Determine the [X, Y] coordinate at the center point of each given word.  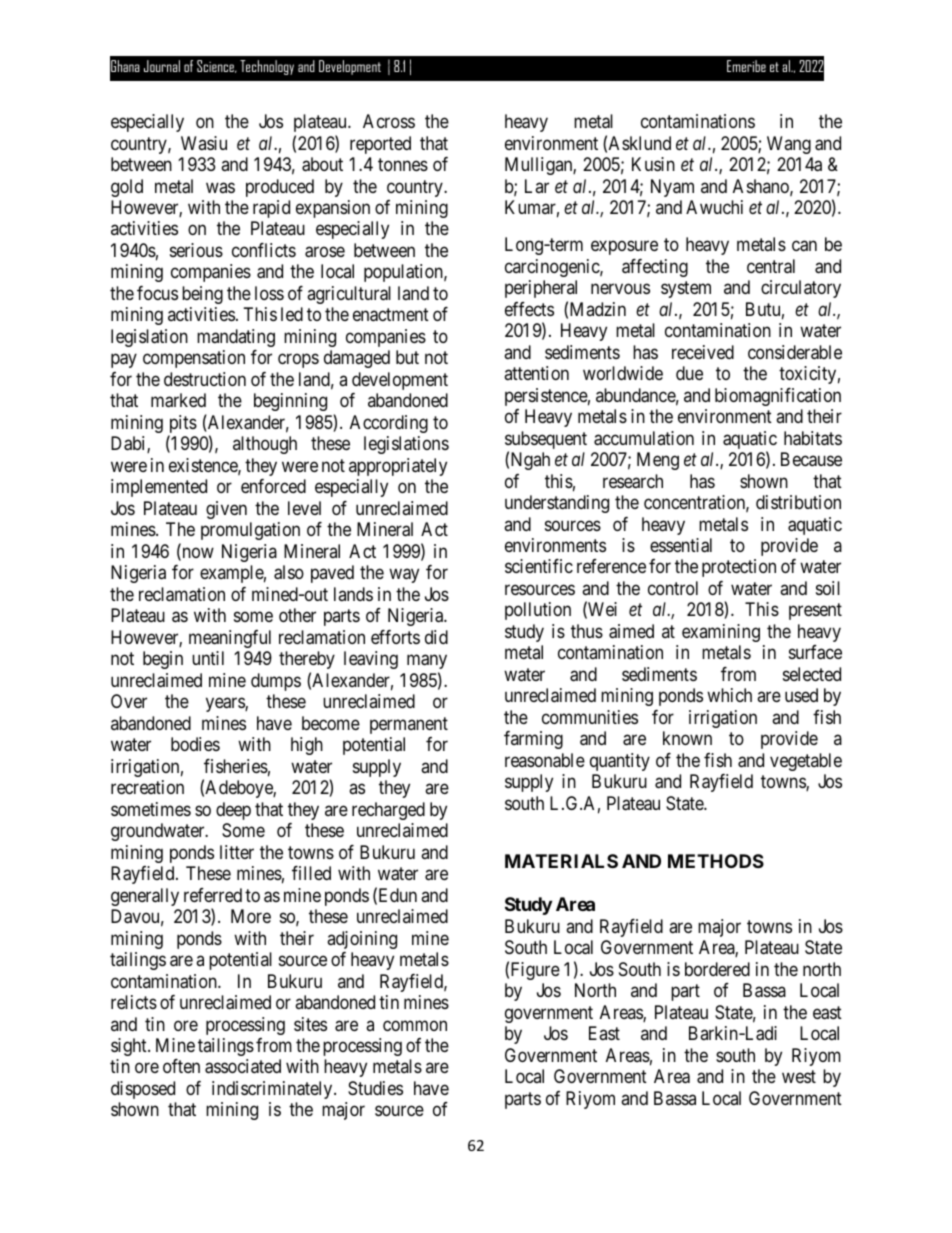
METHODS [716, 861]
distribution [798, 502]
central [771, 266]
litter [237, 852]
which [729, 695]
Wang [789, 145]
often [181, 1066]
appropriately [398, 467]
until [208, 658]
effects [529, 309]
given [226, 510]
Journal [162, 66]
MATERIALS [561, 861]
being [202, 295]
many [427, 662]
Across [389, 121]
